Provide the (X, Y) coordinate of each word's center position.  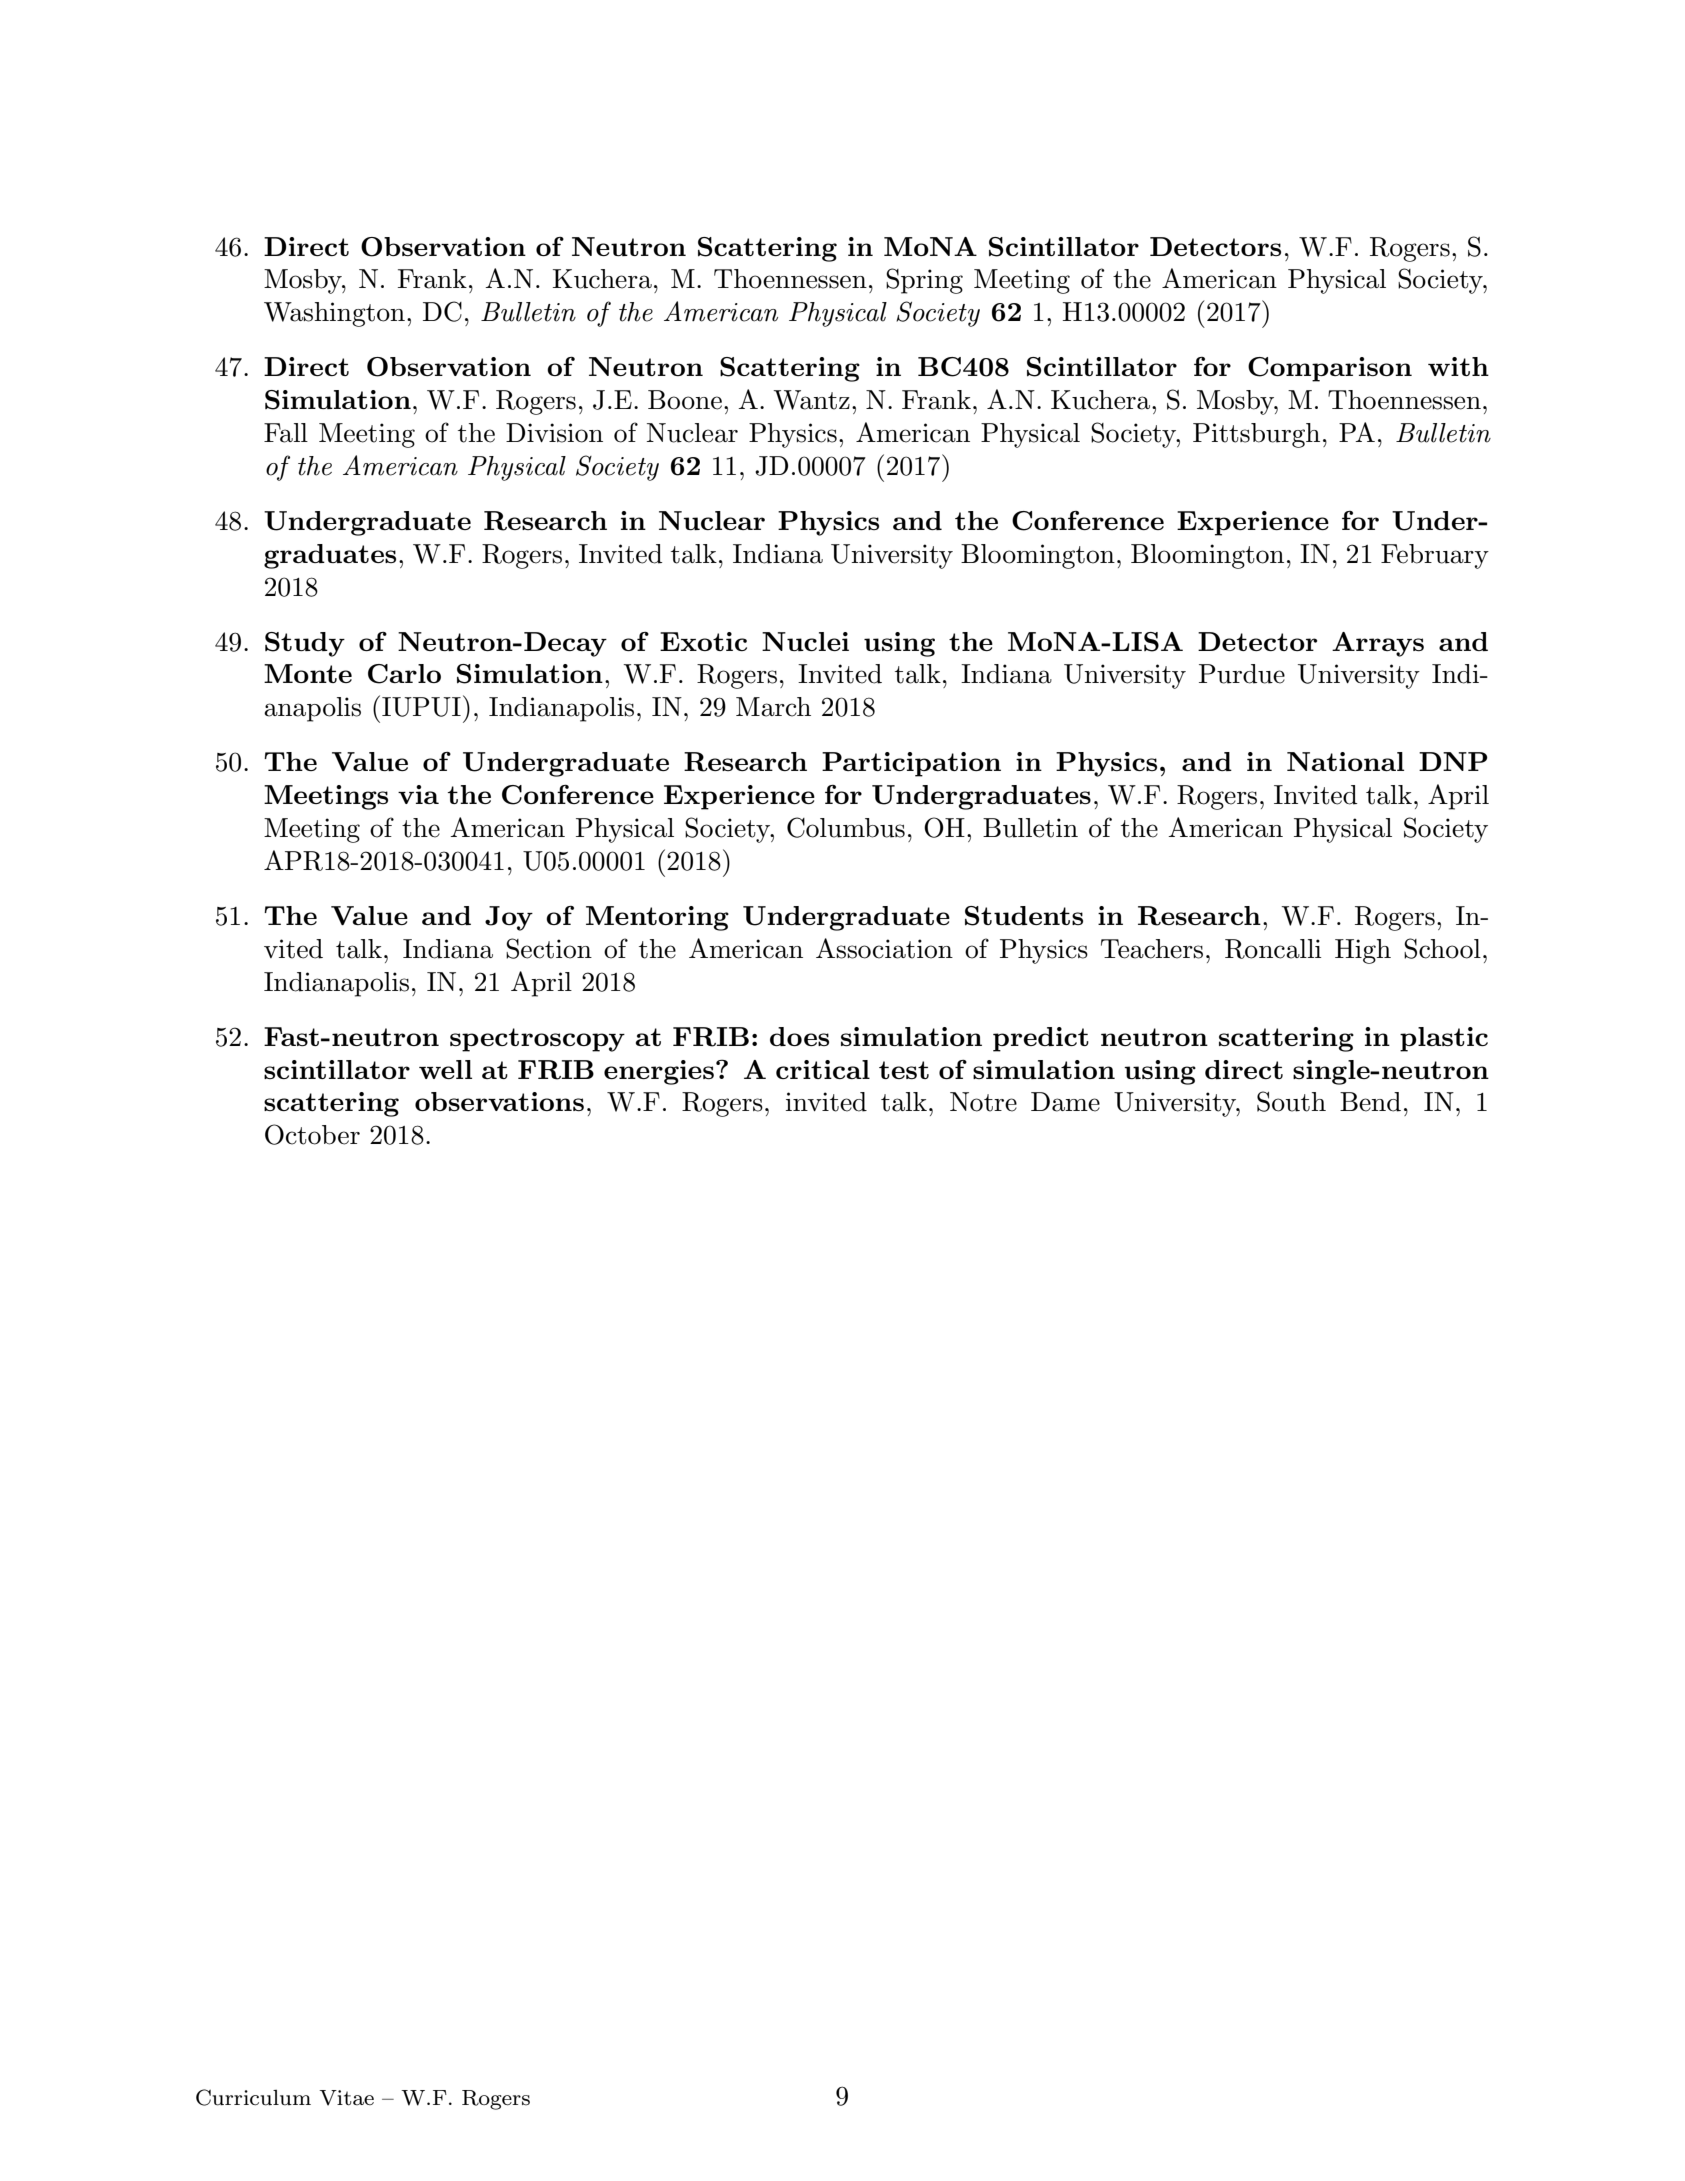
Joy (509, 918)
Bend (1370, 1102)
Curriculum (253, 2097)
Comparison (1330, 369)
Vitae (346, 2098)
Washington (334, 314)
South (1291, 1101)
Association (884, 948)
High (1363, 951)
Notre (983, 1102)
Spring (924, 281)
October (312, 1134)
